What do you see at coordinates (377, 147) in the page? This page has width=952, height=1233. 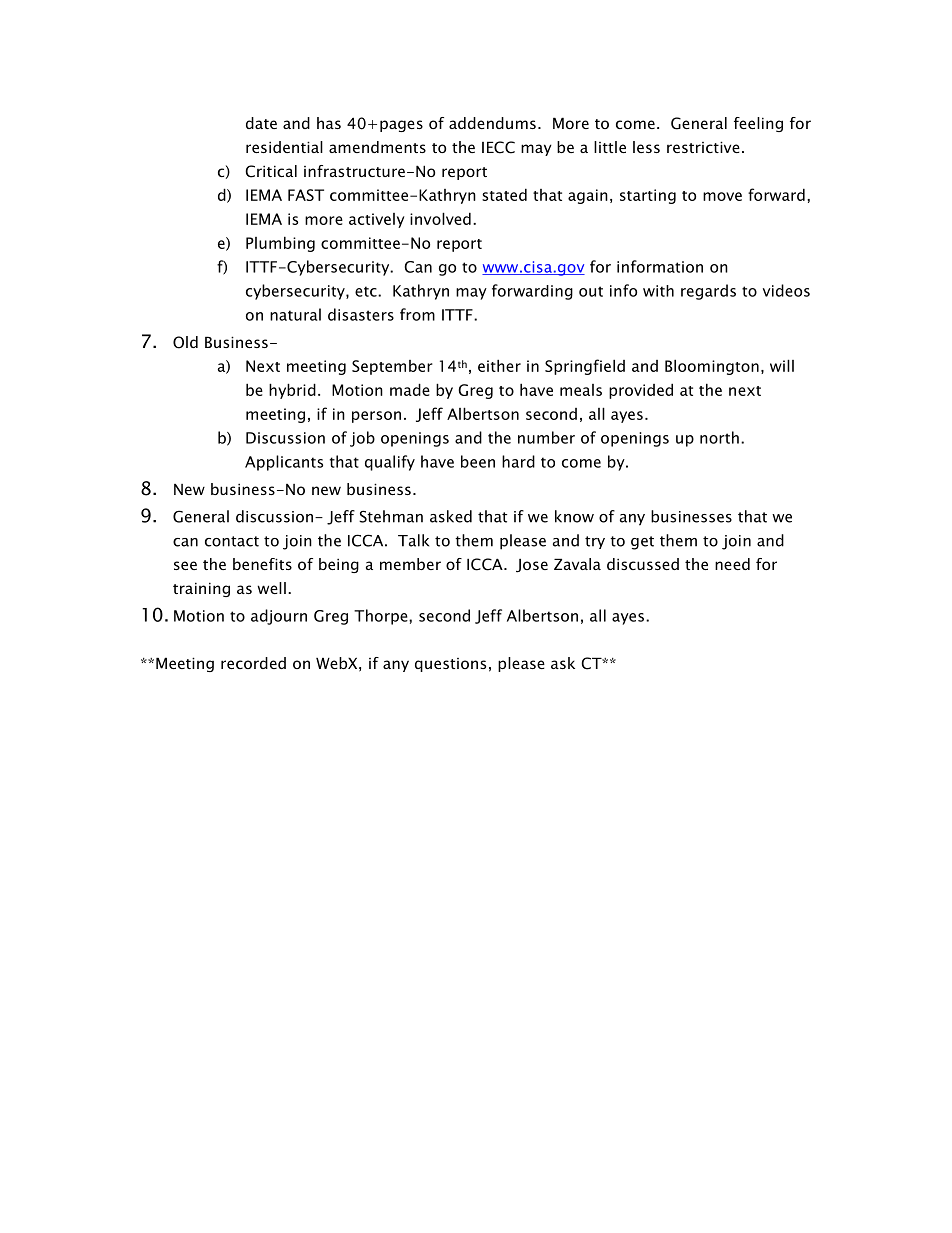 I see `amendments` at bounding box center [377, 147].
